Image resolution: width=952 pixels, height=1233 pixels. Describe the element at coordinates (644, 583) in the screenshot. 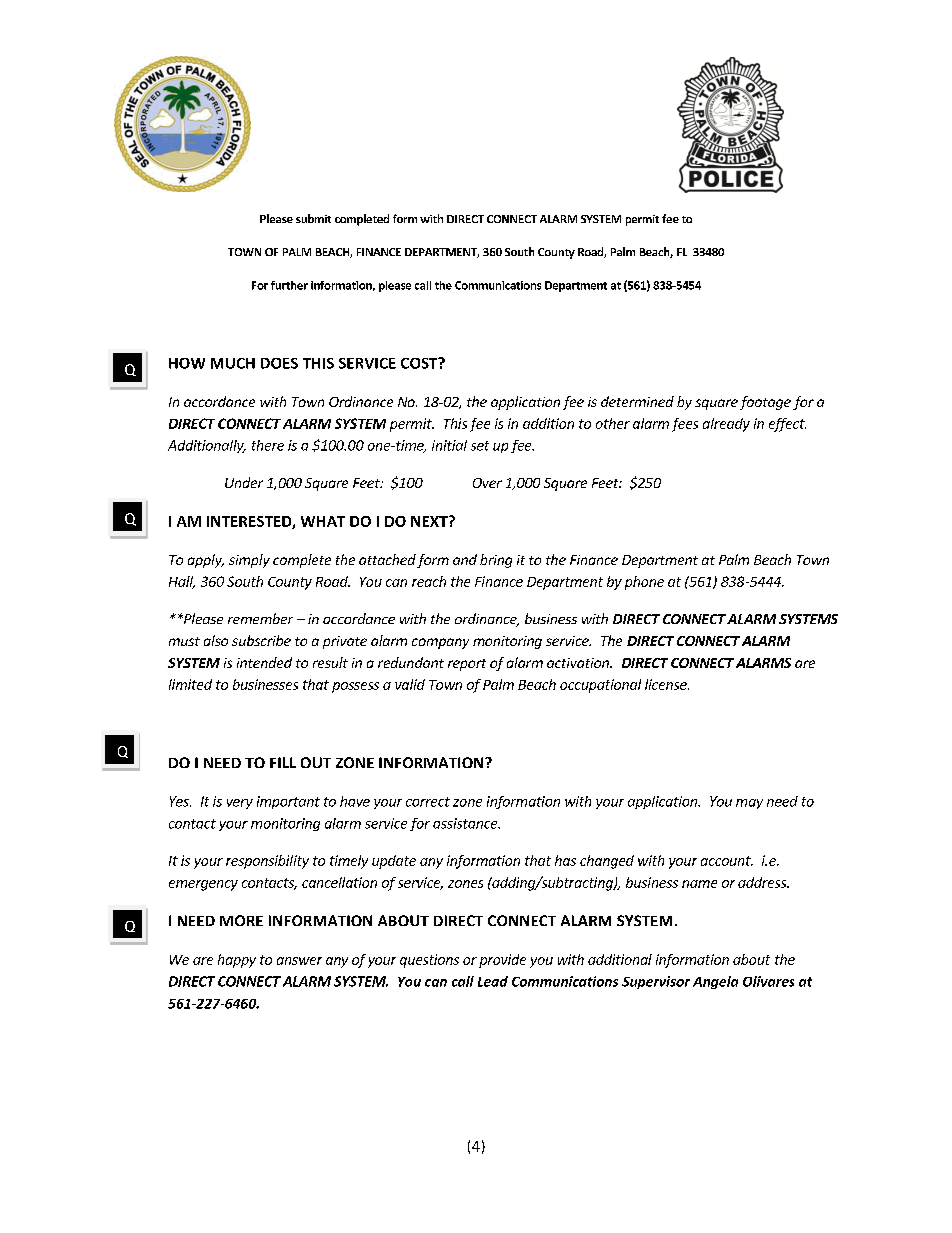

I see `phone` at that location.
